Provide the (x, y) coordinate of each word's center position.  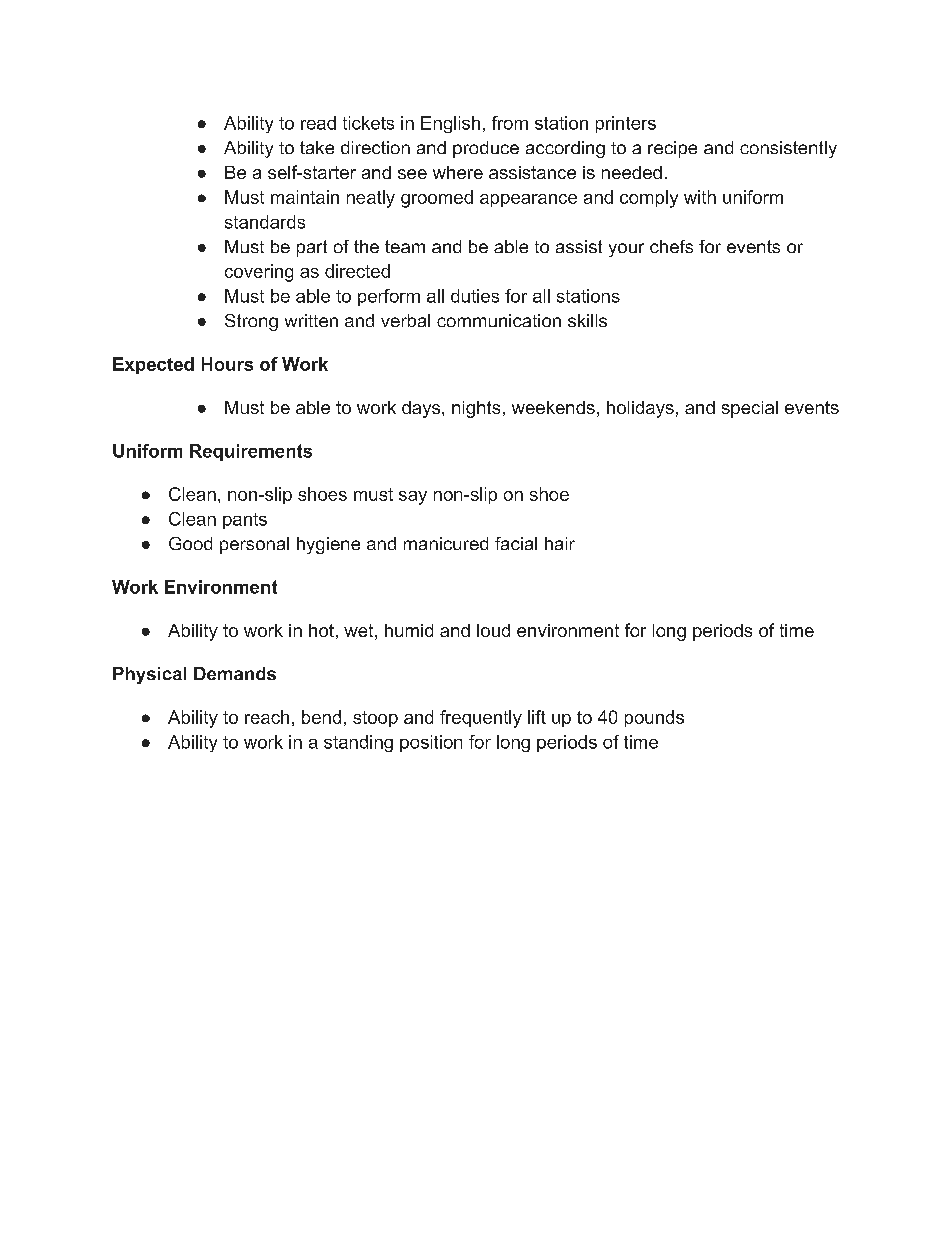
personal (254, 545)
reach (267, 717)
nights (476, 409)
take (317, 147)
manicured (446, 543)
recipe (672, 149)
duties (475, 296)
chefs (671, 246)
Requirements (251, 452)
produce (486, 149)
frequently (481, 719)
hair (560, 543)
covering (259, 273)
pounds (654, 718)
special (750, 409)
